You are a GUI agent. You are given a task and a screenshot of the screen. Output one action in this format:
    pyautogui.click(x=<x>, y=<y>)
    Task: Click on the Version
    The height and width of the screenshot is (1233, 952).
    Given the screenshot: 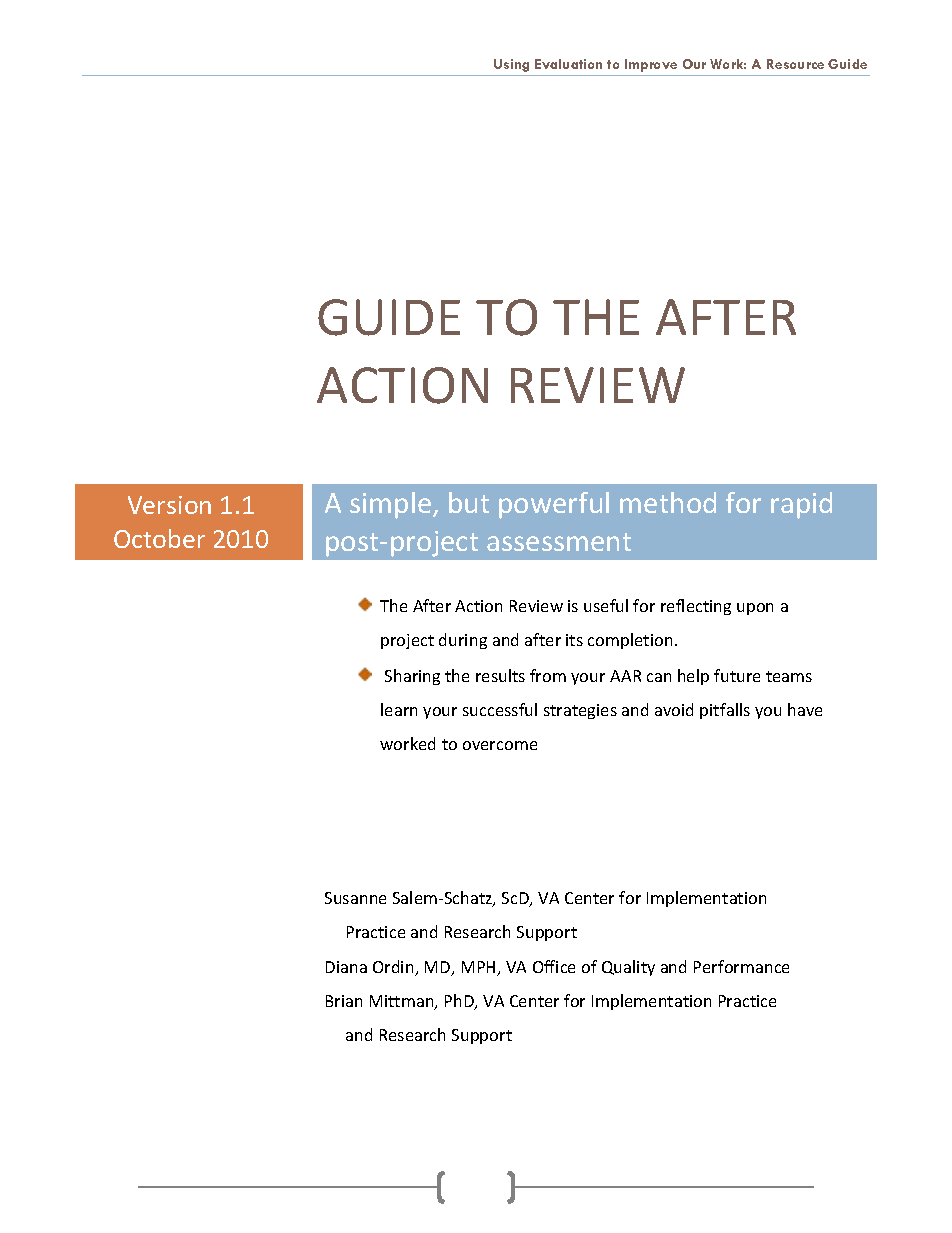 What is the action you would take?
    pyautogui.click(x=169, y=505)
